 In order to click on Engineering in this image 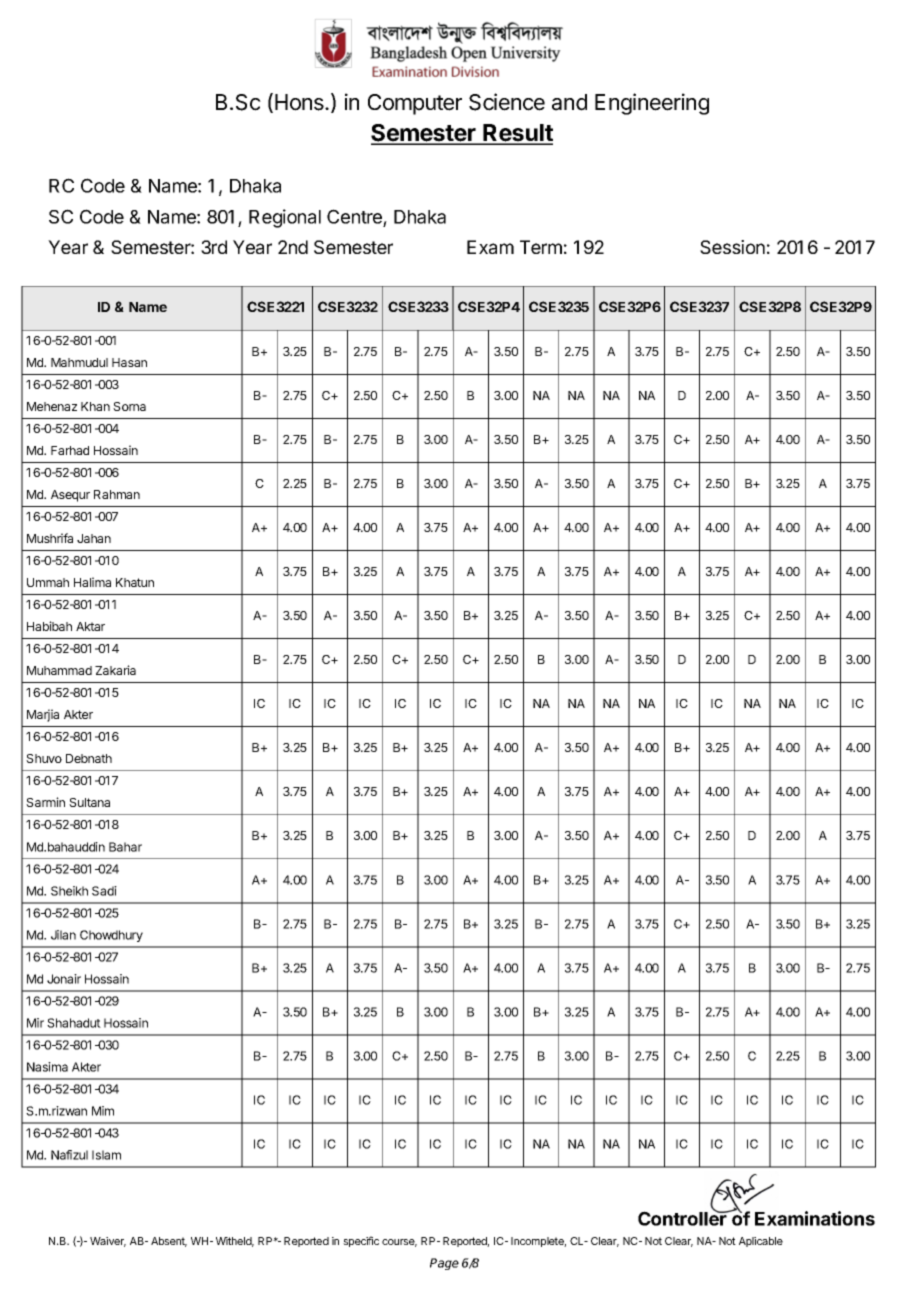, I will do `click(652, 104)`.
